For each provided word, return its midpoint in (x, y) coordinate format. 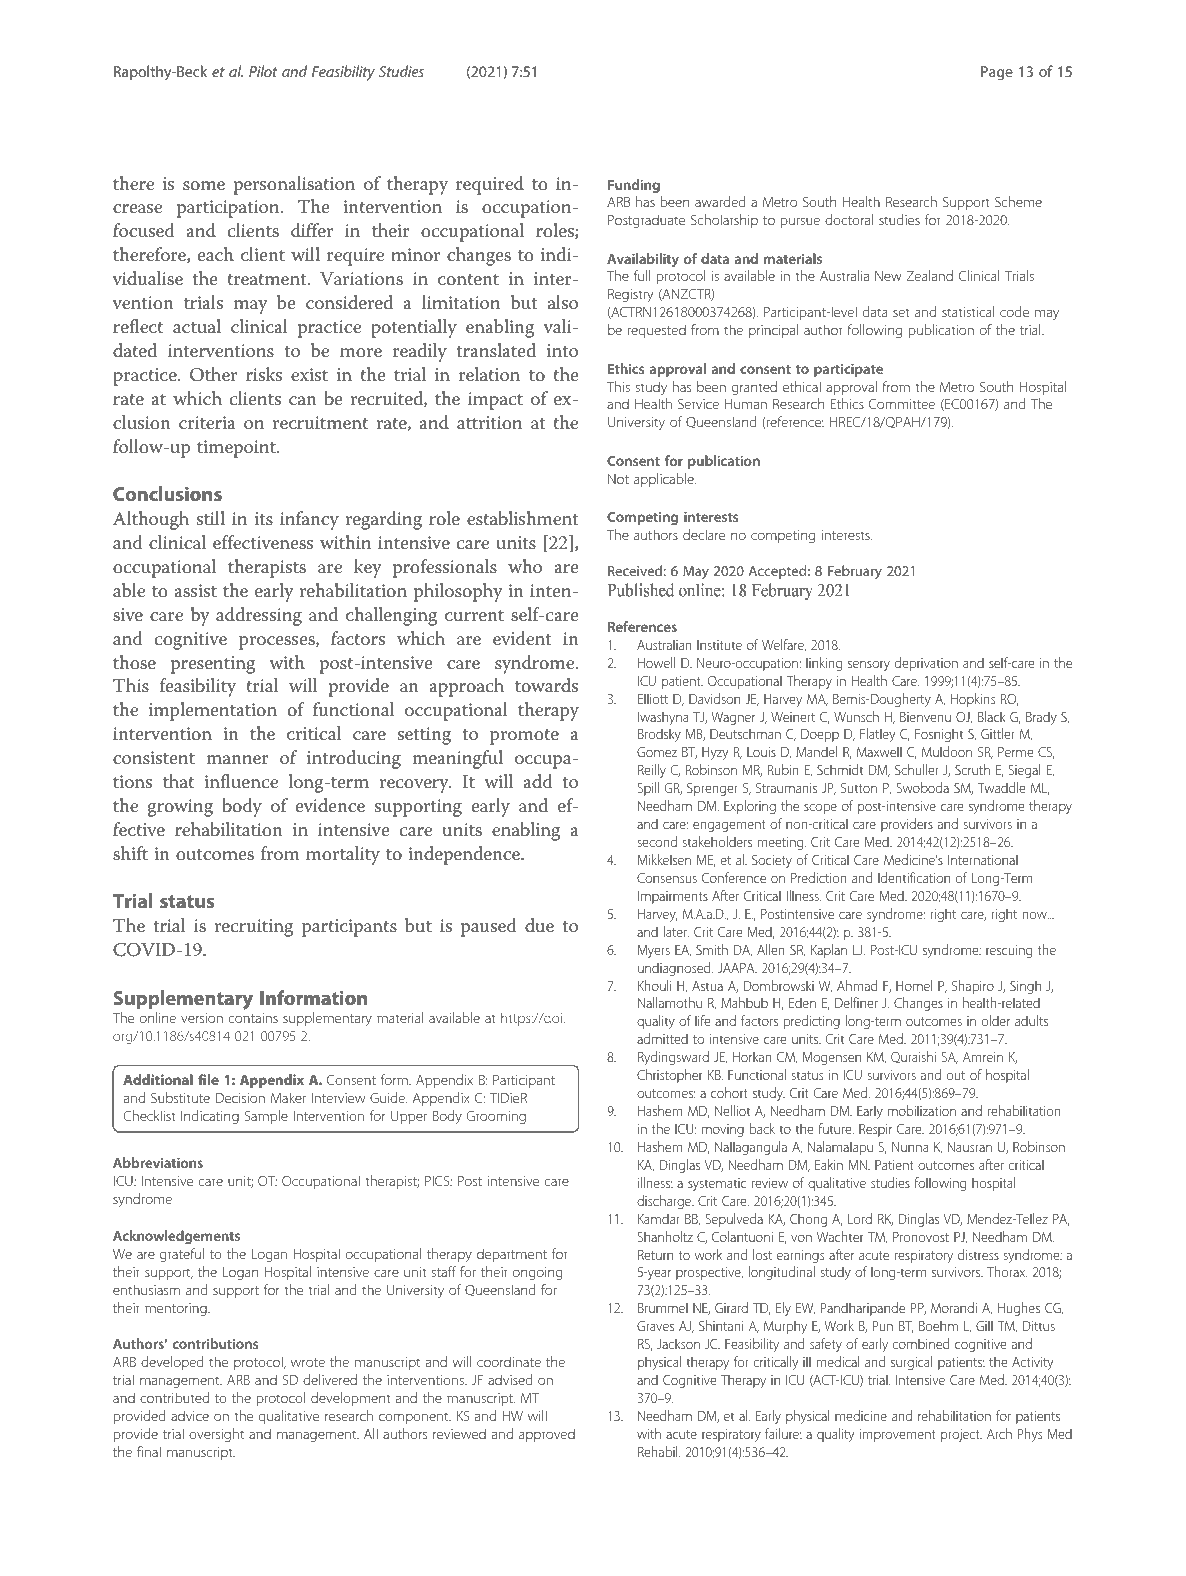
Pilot (263, 71)
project (961, 1435)
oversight (216, 1435)
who (525, 566)
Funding (634, 186)
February (855, 572)
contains (253, 1018)
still (211, 518)
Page (997, 73)
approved (547, 1435)
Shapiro (973, 987)
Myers (654, 951)
